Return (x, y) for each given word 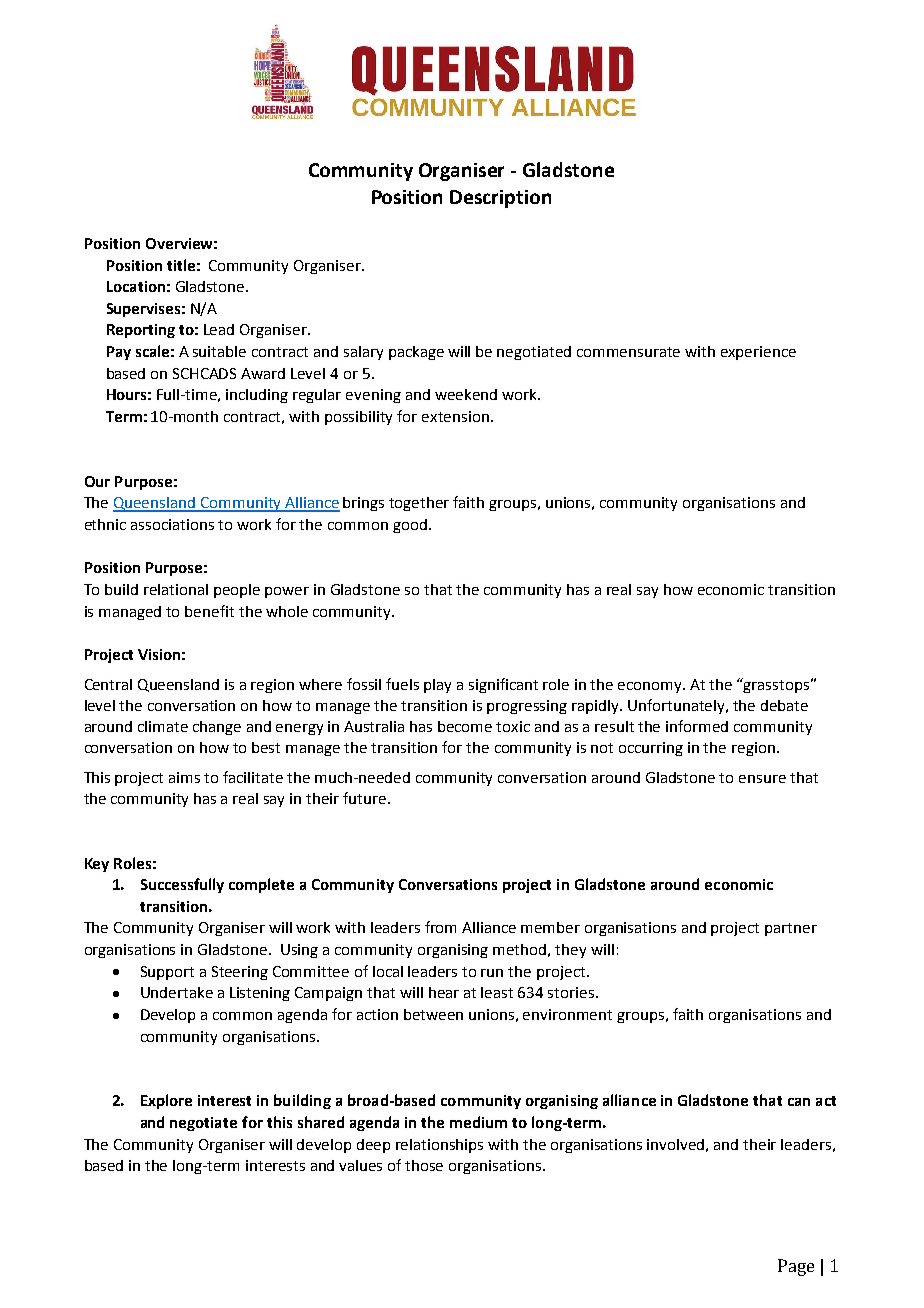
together (419, 504)
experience (758, 353)
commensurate (628, 352)
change (217, 728)
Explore (166, 1101)
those (424, 1165)
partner (791, 929)
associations (172, 524)
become (465, 726)
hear (444, 992)
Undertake (177, 992)
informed (697, 726)
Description (500, 199)
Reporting (141, 331)
